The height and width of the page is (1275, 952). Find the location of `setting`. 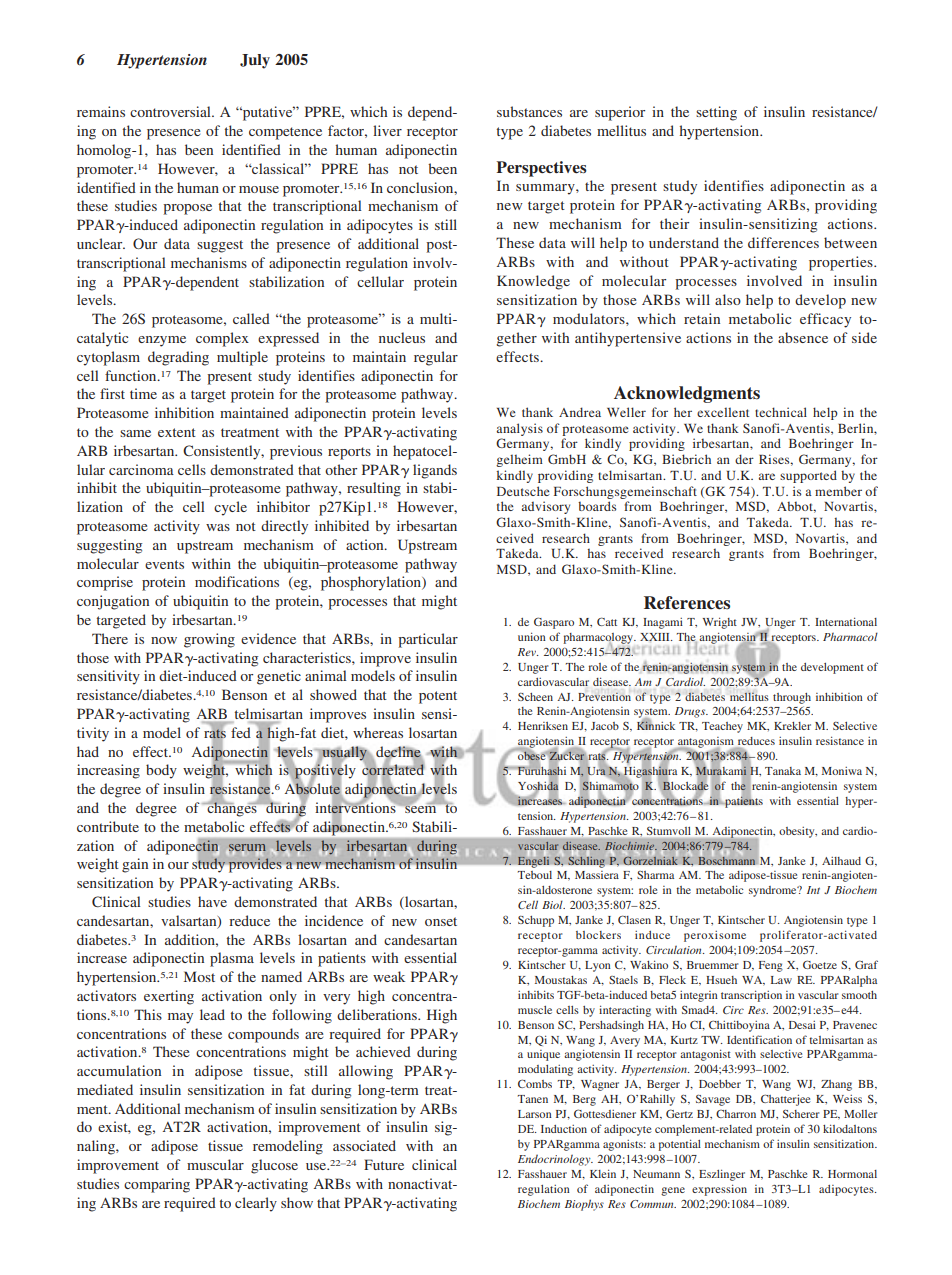

setting is located at coordinates (716, 113).
